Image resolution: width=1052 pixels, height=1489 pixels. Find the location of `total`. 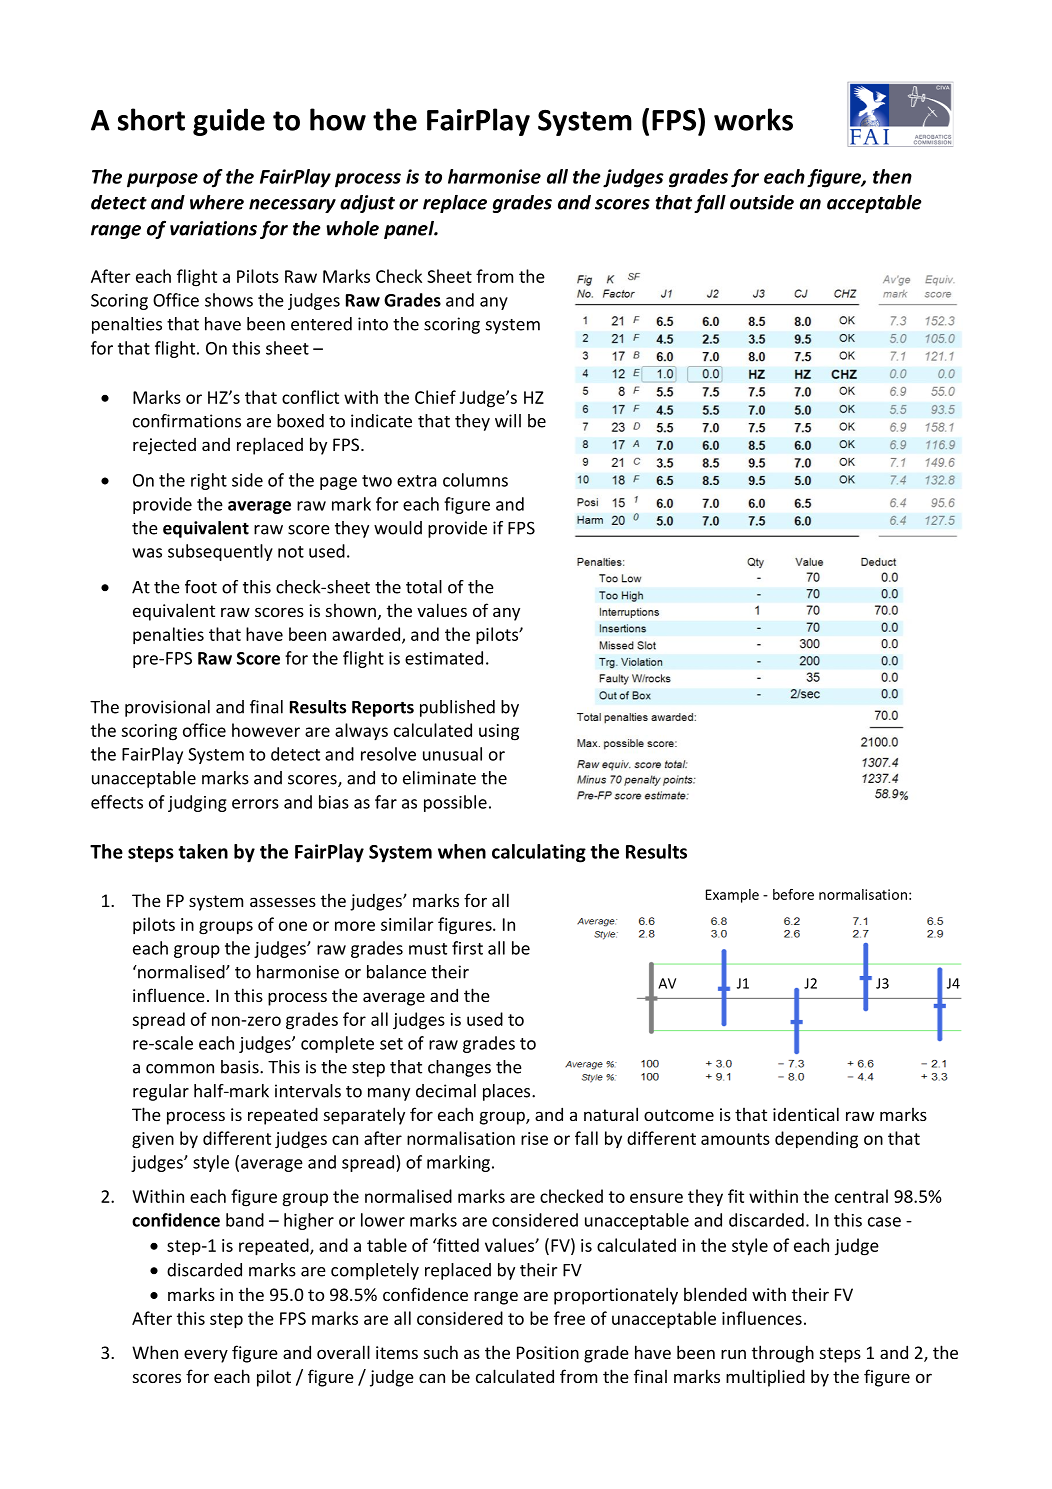

total is located at coordinates (424, 587).
